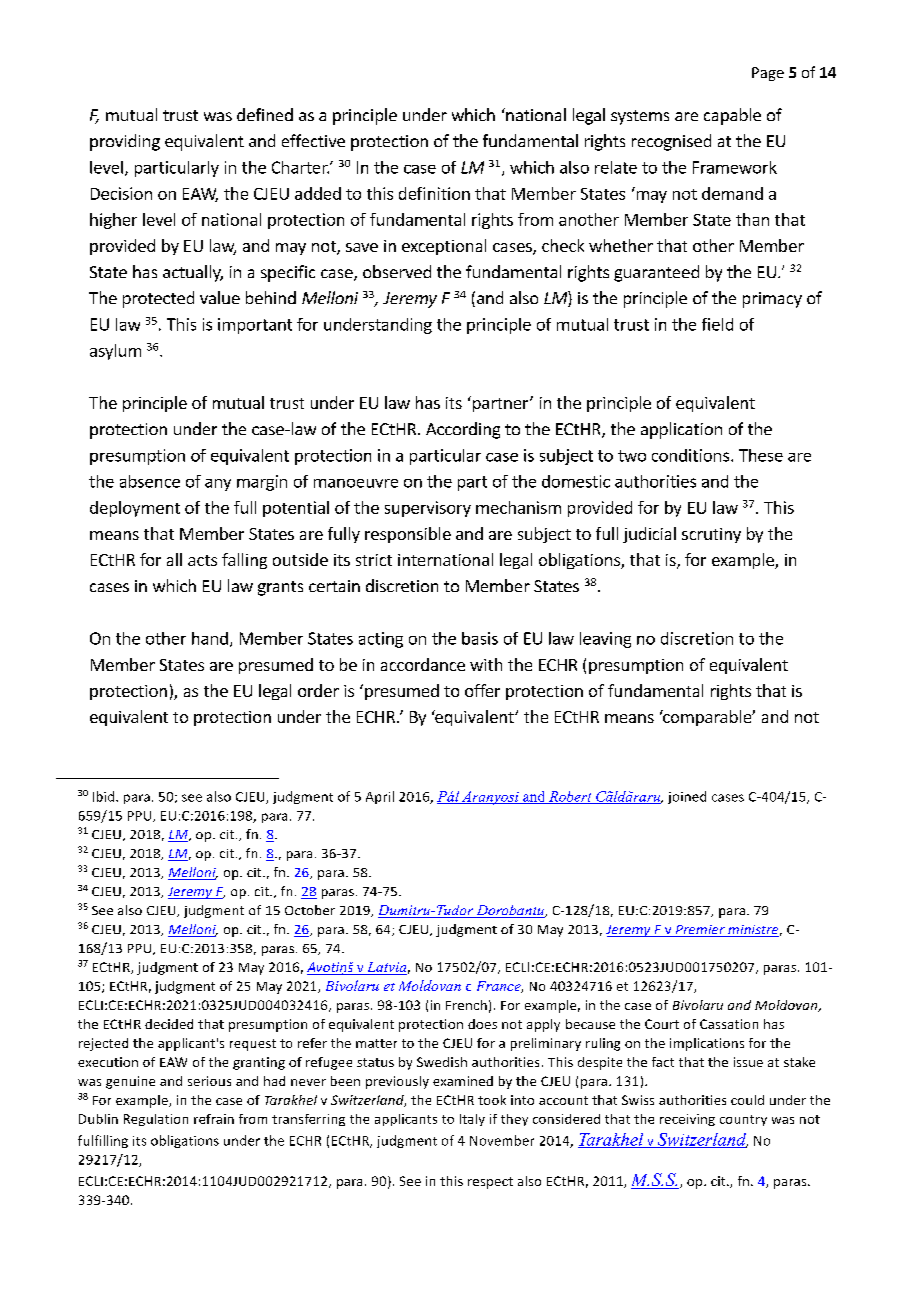 This image has height=1308, width=924. I want to click on Regulation, so click(156, 1120).
